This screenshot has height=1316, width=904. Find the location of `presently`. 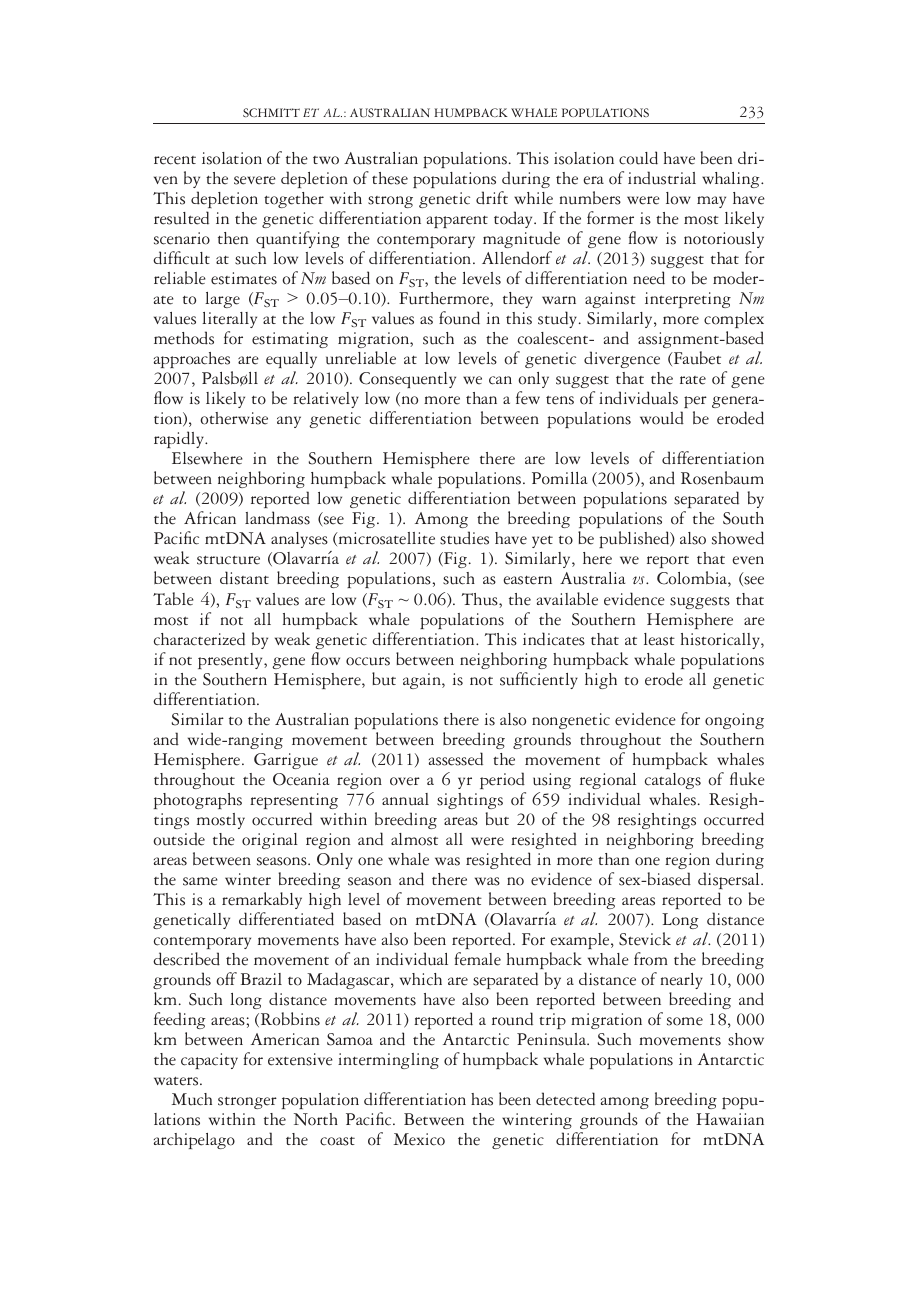

presently is located at coordinates (231, 661).
